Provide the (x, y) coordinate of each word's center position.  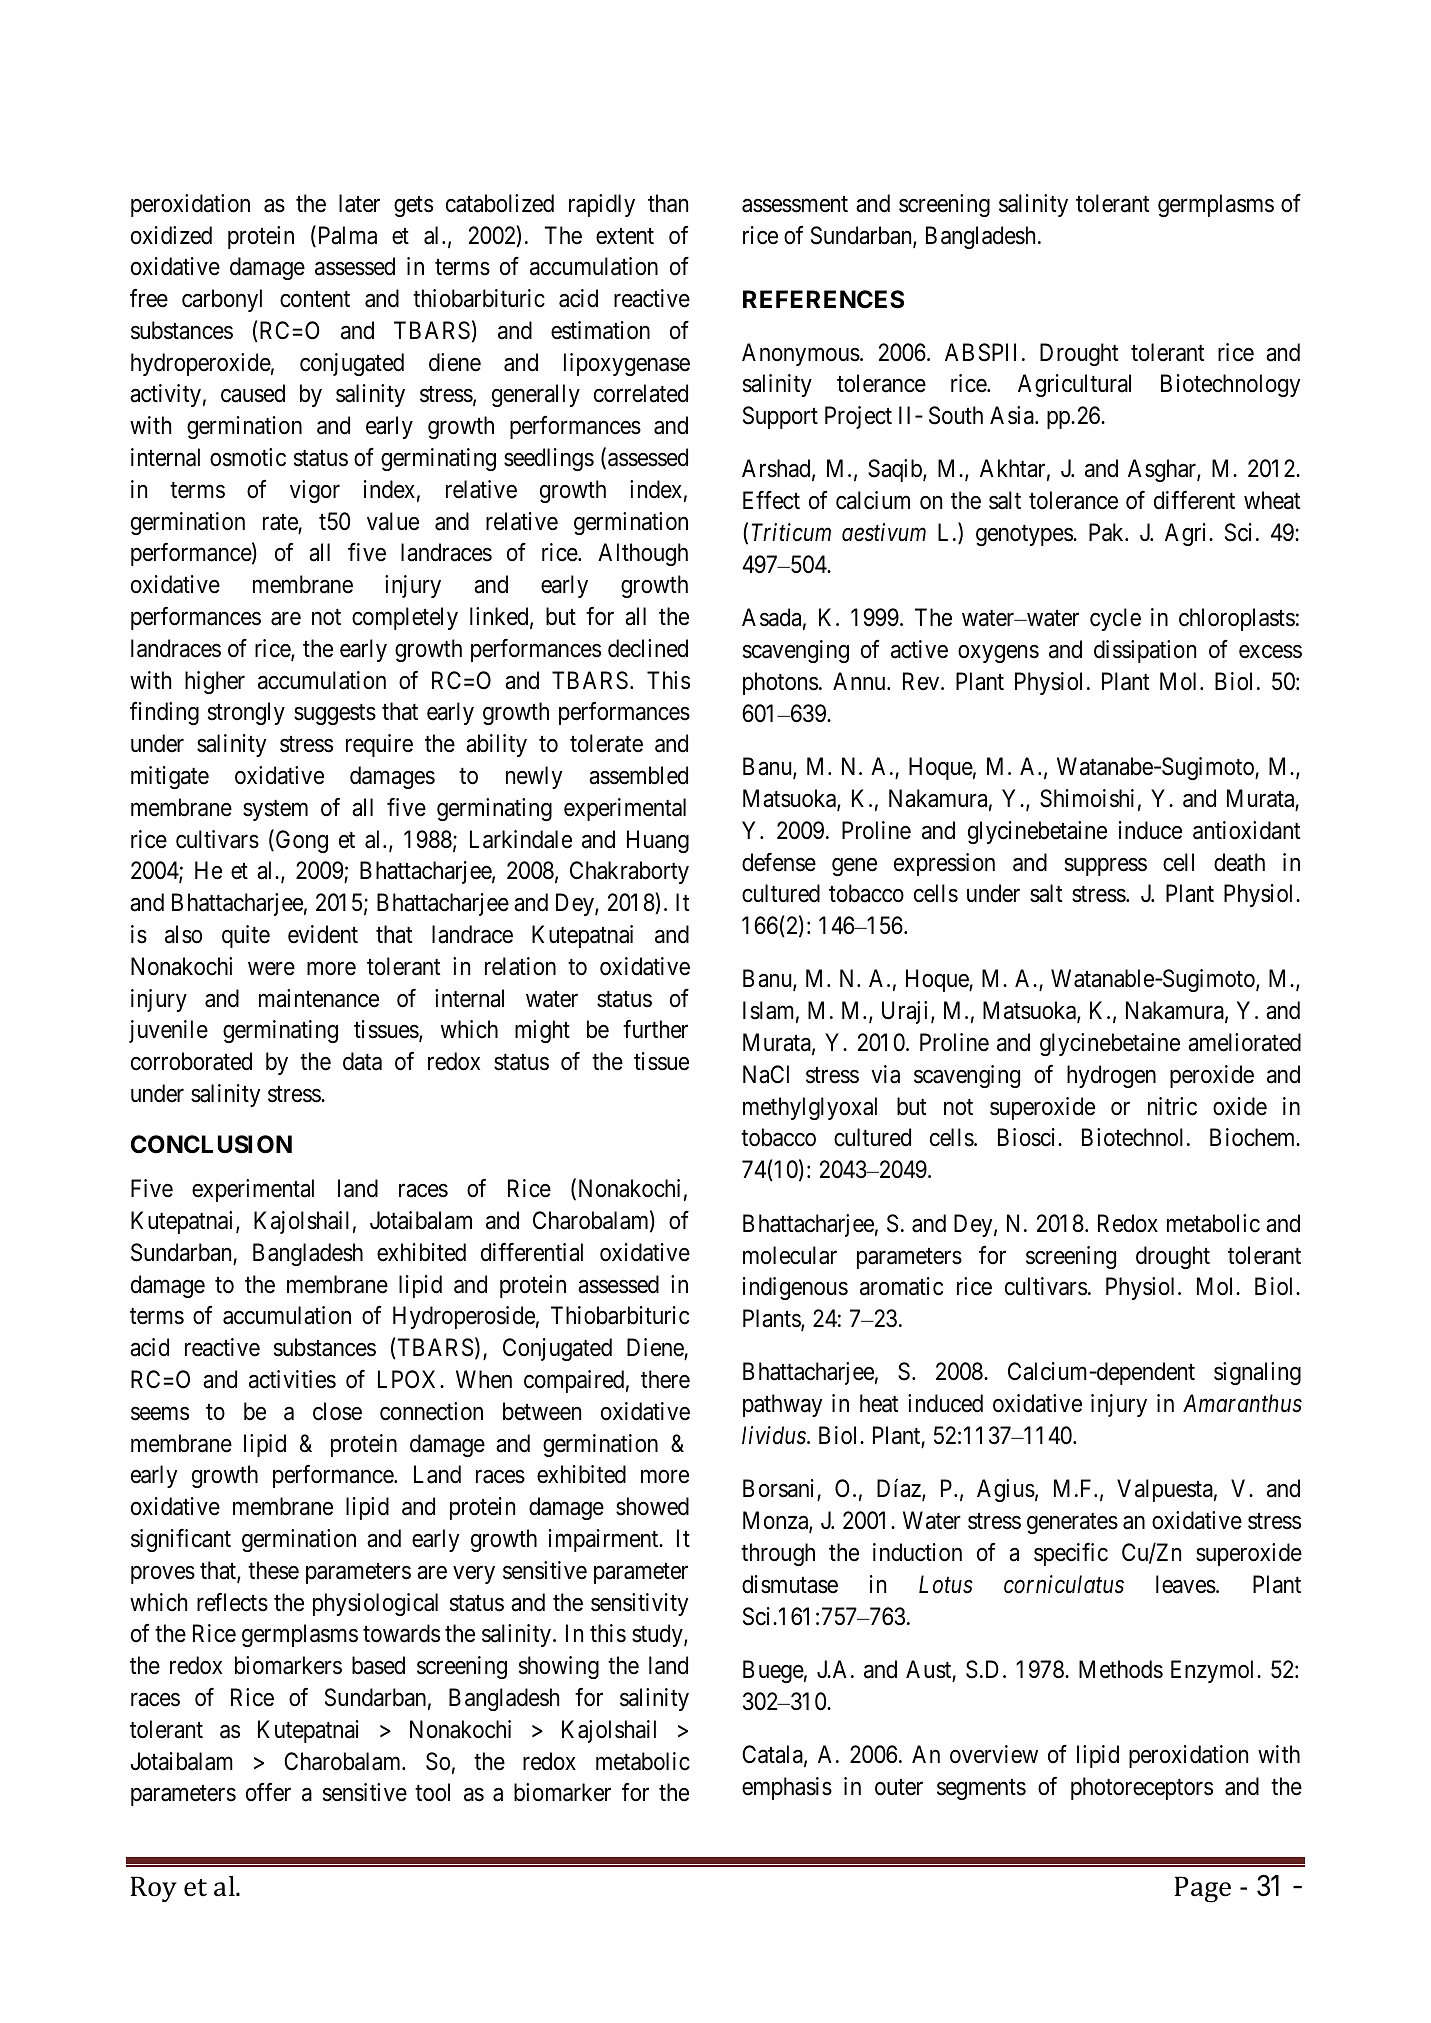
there (665, 1379)
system (275, 810)
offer (268, 1792)
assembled (638, 775)
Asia (1013, 415)
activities (292, 1379)
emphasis (787, 1788)
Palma (346, 236)
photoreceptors (1142, 1788)
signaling (1257, 1373)
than (668, 203)
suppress (1106, 867)
